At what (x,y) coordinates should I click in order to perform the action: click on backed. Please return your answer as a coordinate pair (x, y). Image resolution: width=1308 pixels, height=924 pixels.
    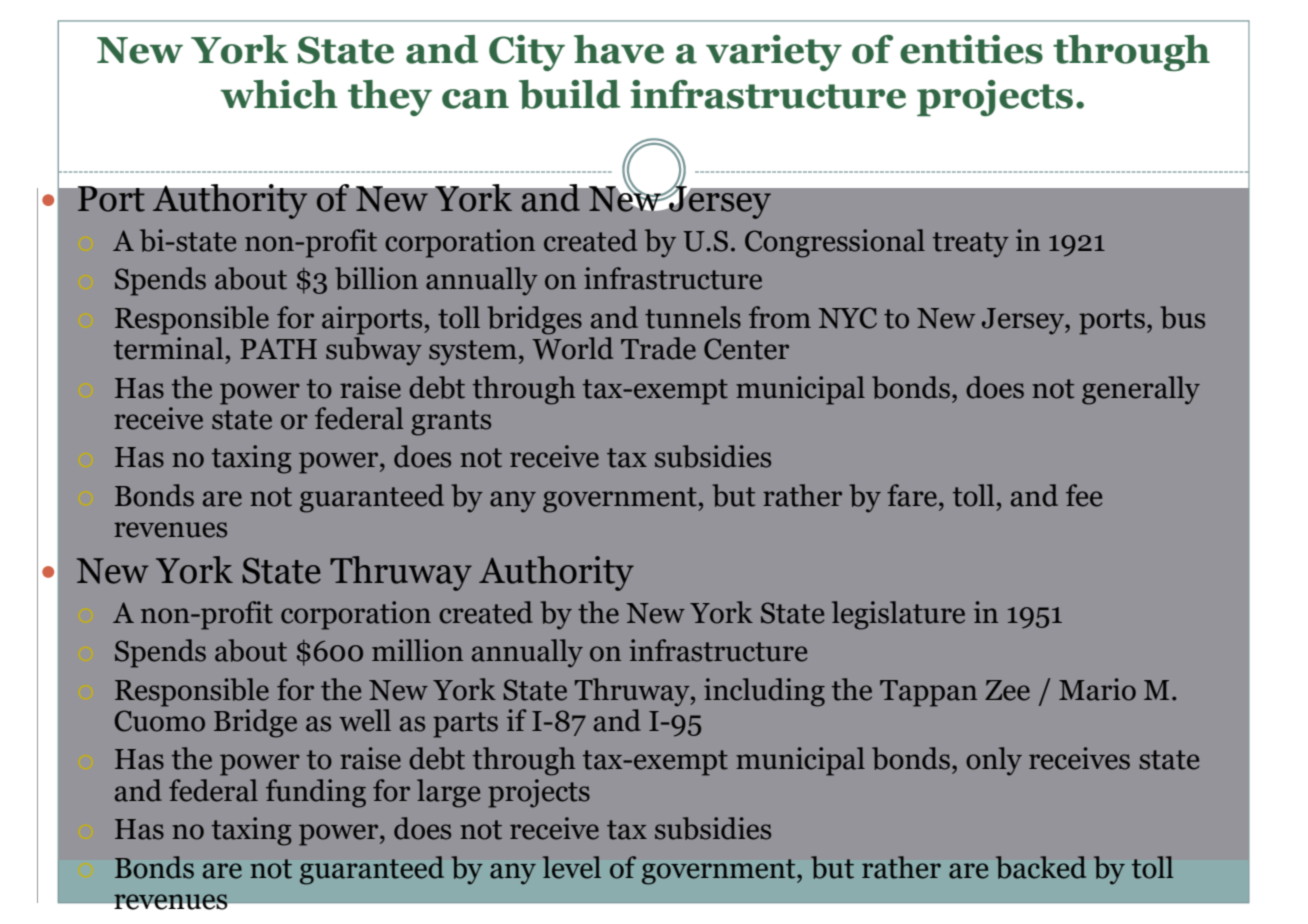
    Looking at the image, I should click on (1041, 867).
